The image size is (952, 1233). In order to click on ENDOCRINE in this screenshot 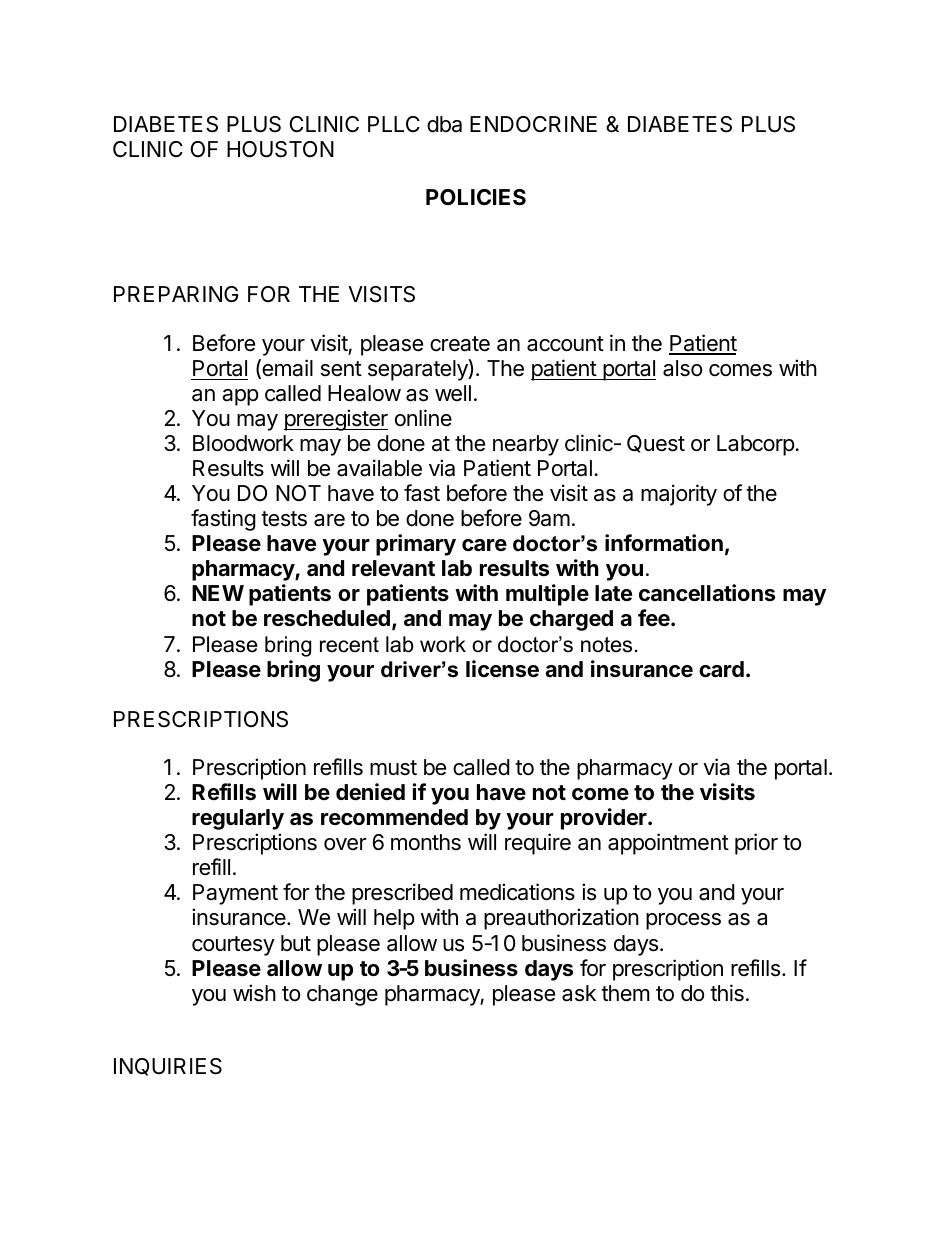, I will do `click(533, 124)`.
